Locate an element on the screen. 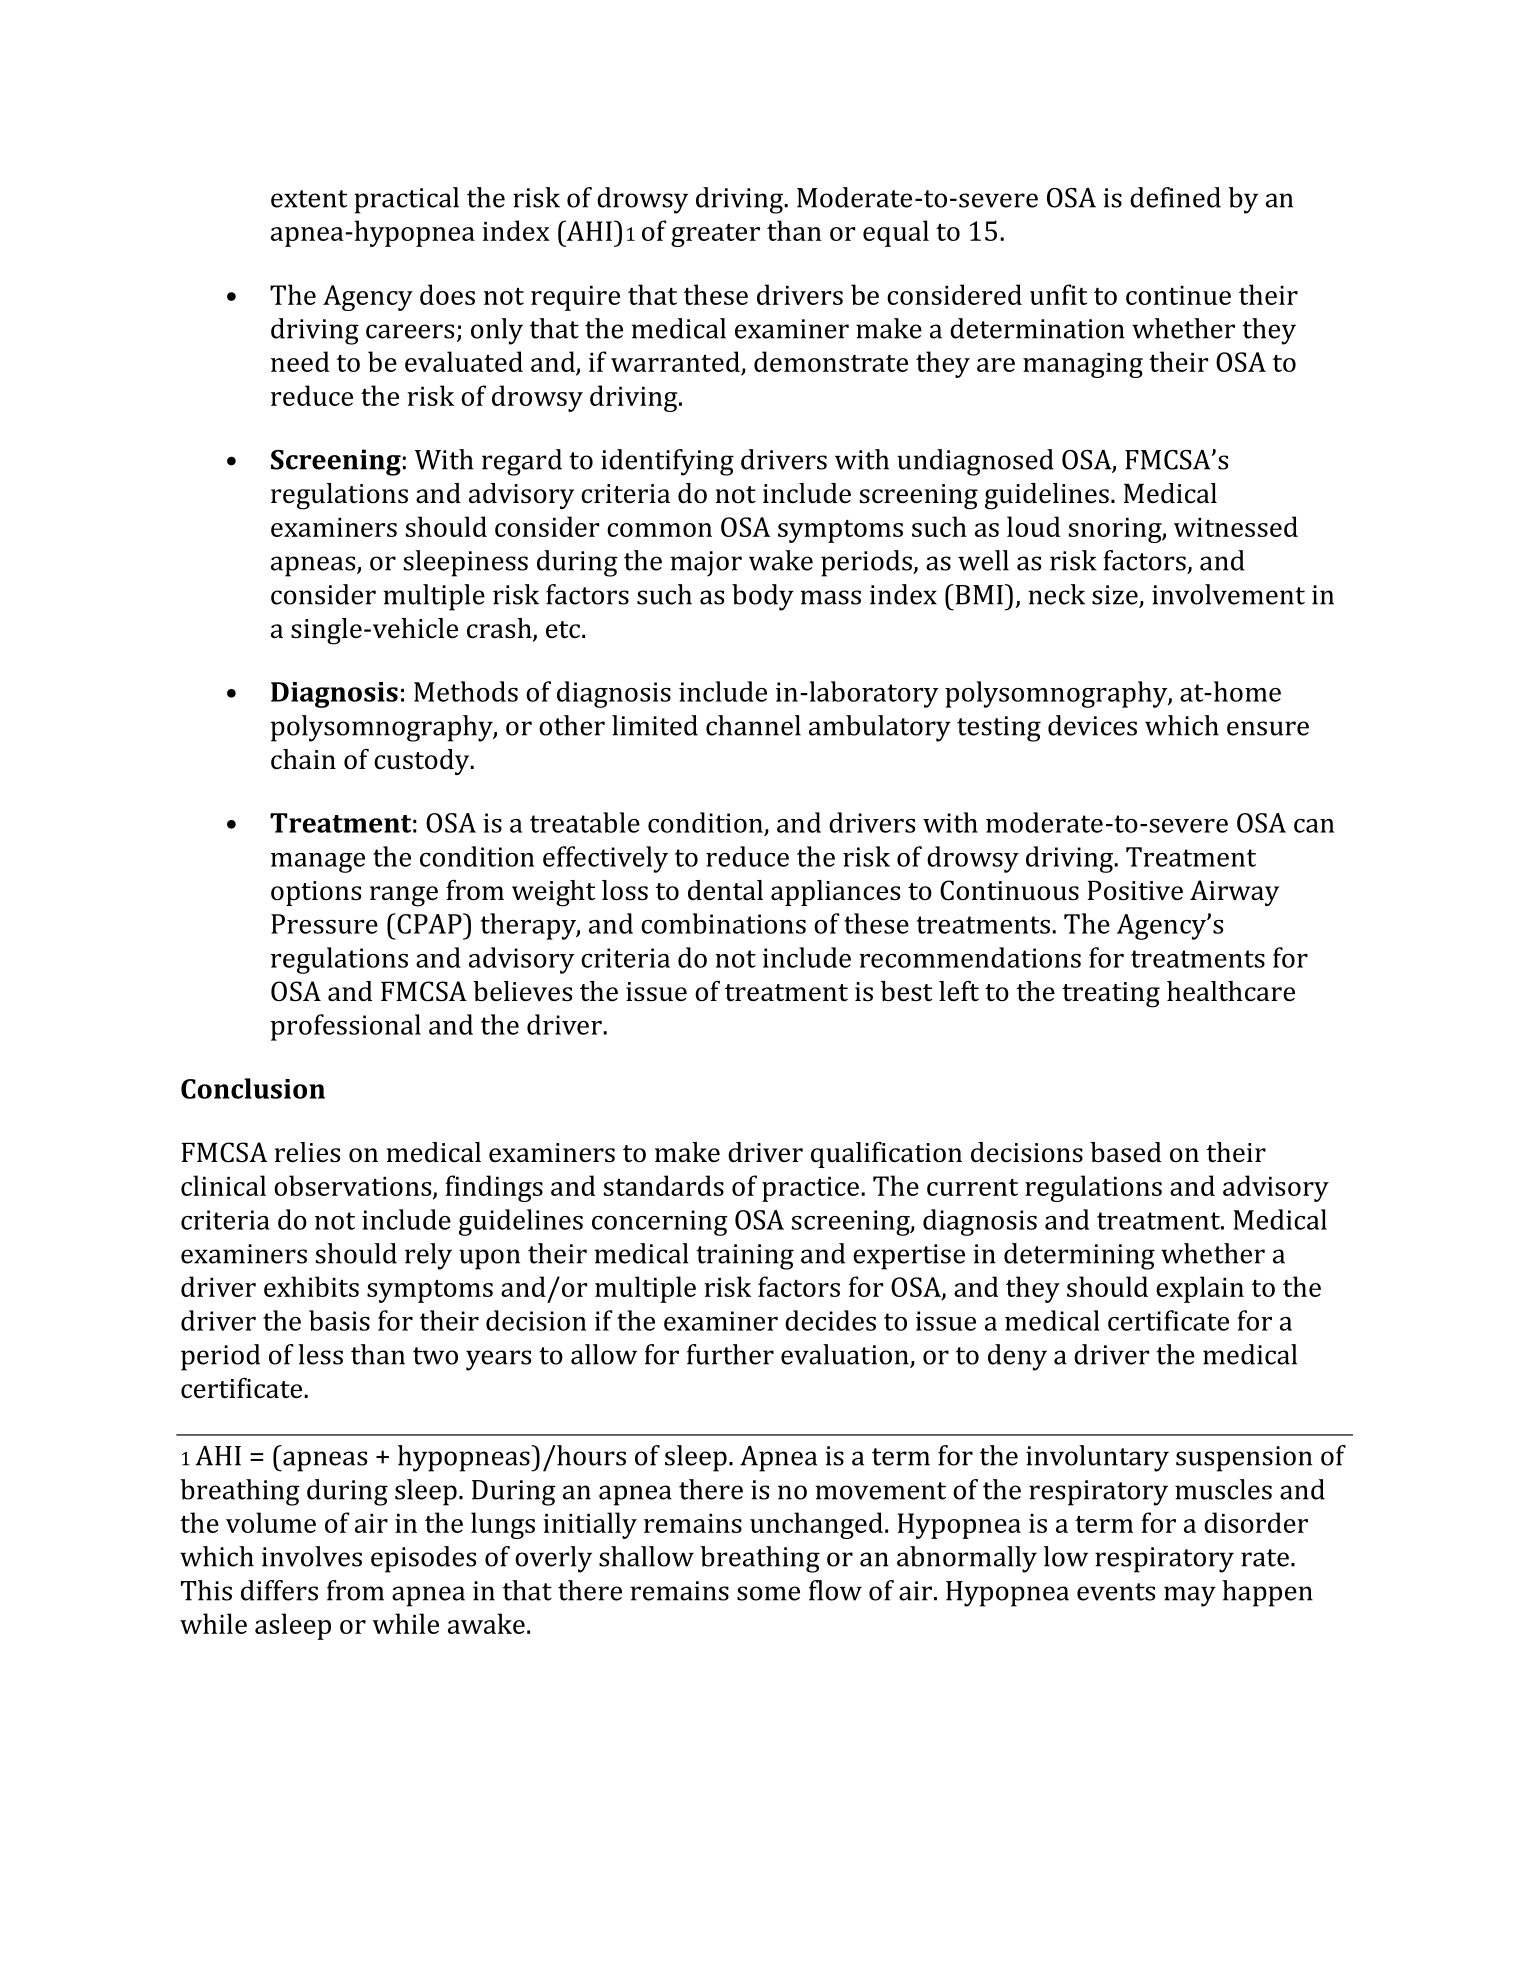 The image size is (1529, 1979). defined is located at coordinates (1175, 197).
